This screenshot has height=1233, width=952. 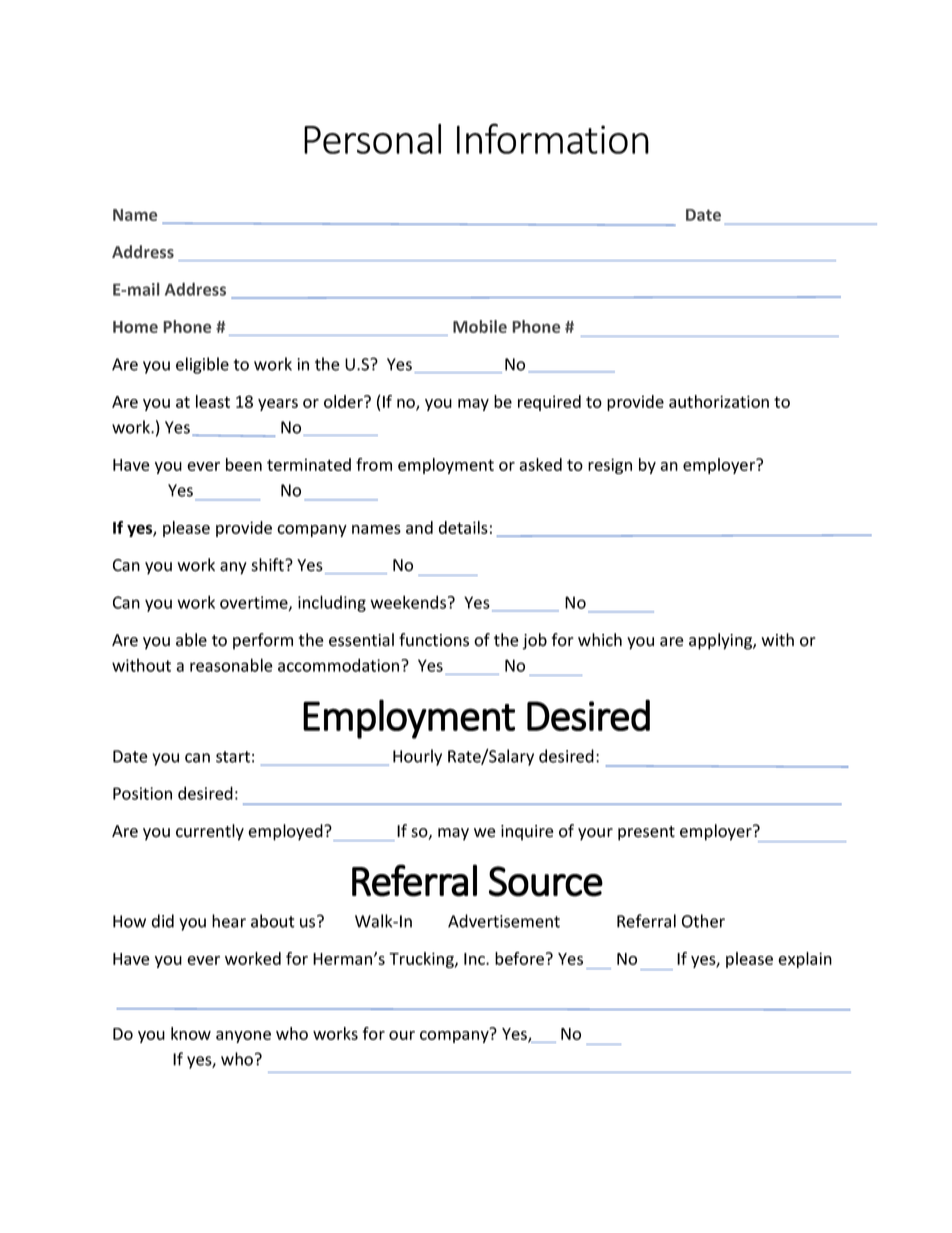 I want to click on overtime, so click(x=255, y=603).
